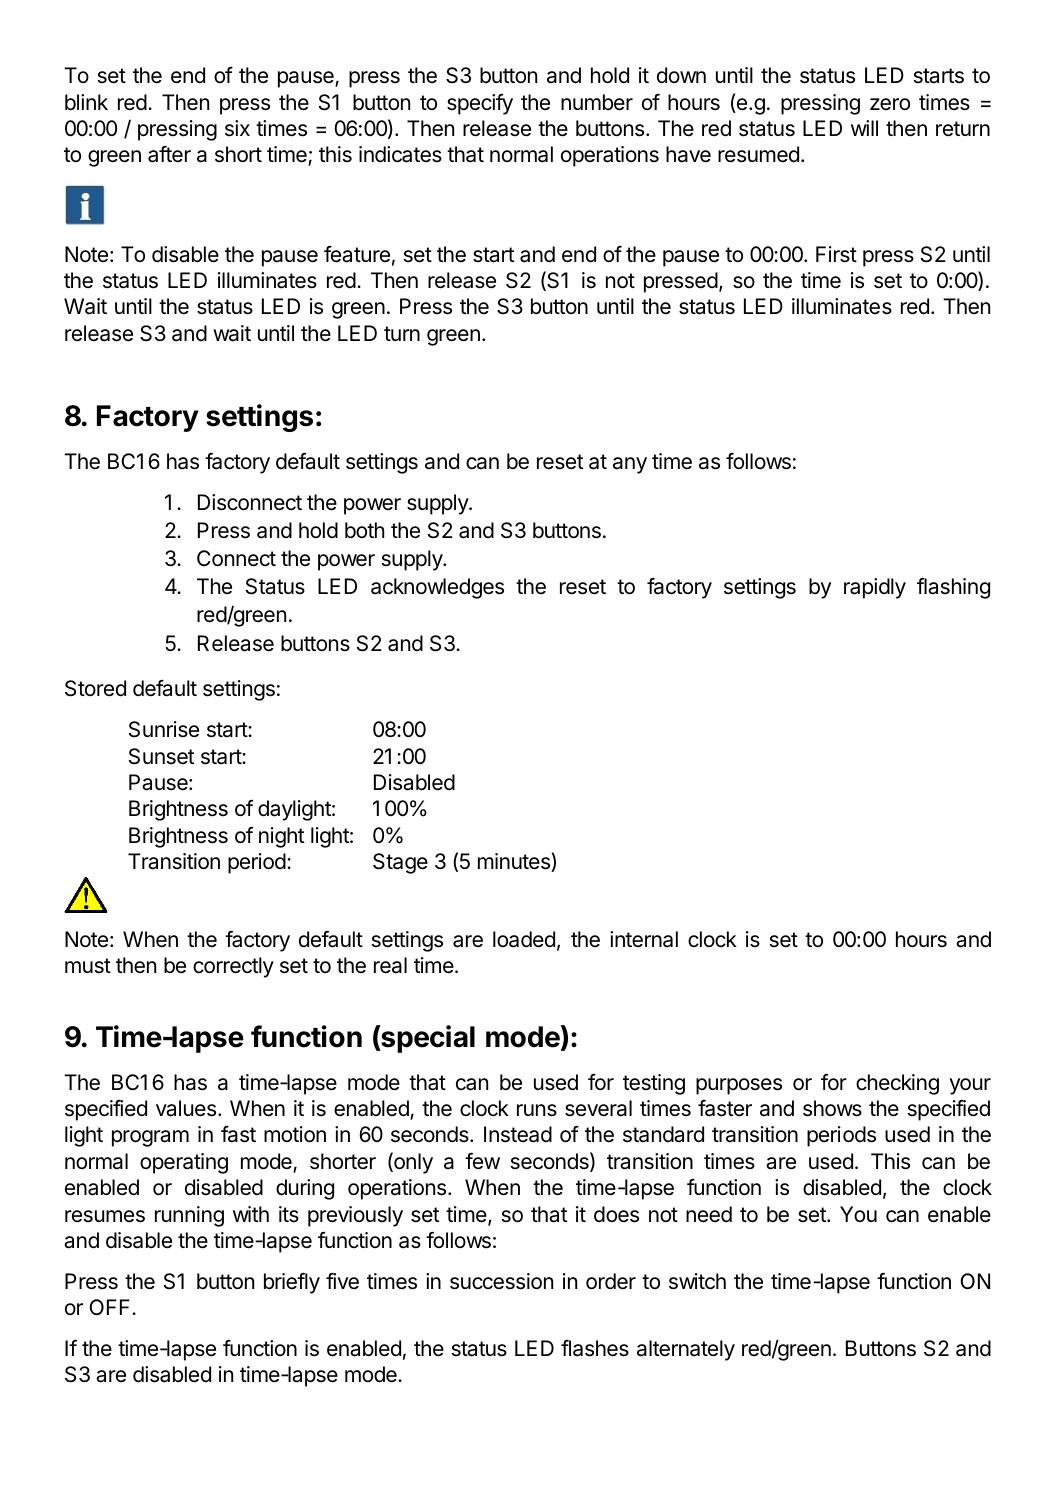  What do you see at coordinates (644, 939) in the page?
I see `internal` at bounding box center [644, 939].
